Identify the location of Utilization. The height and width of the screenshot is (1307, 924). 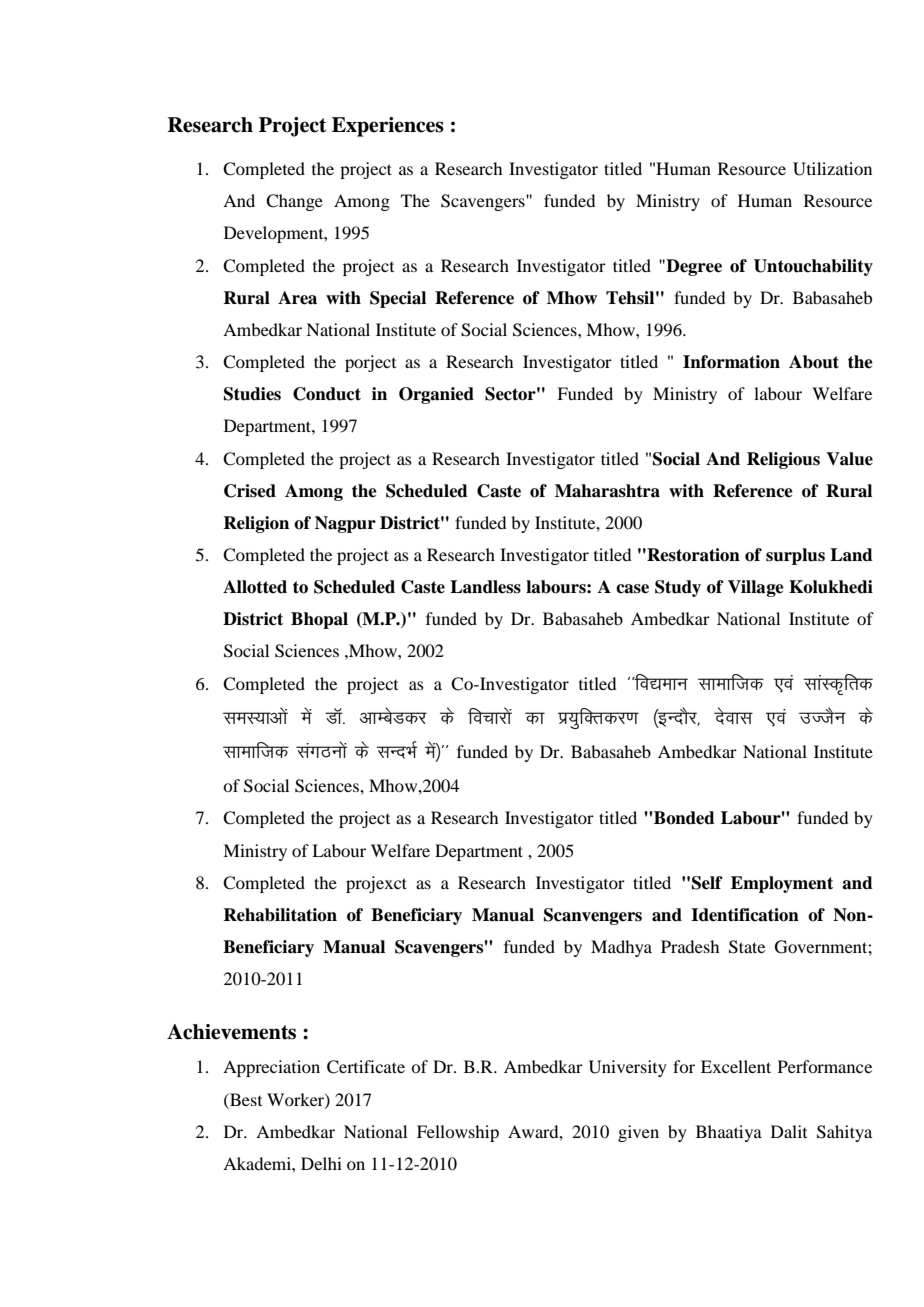
(832, 169).
